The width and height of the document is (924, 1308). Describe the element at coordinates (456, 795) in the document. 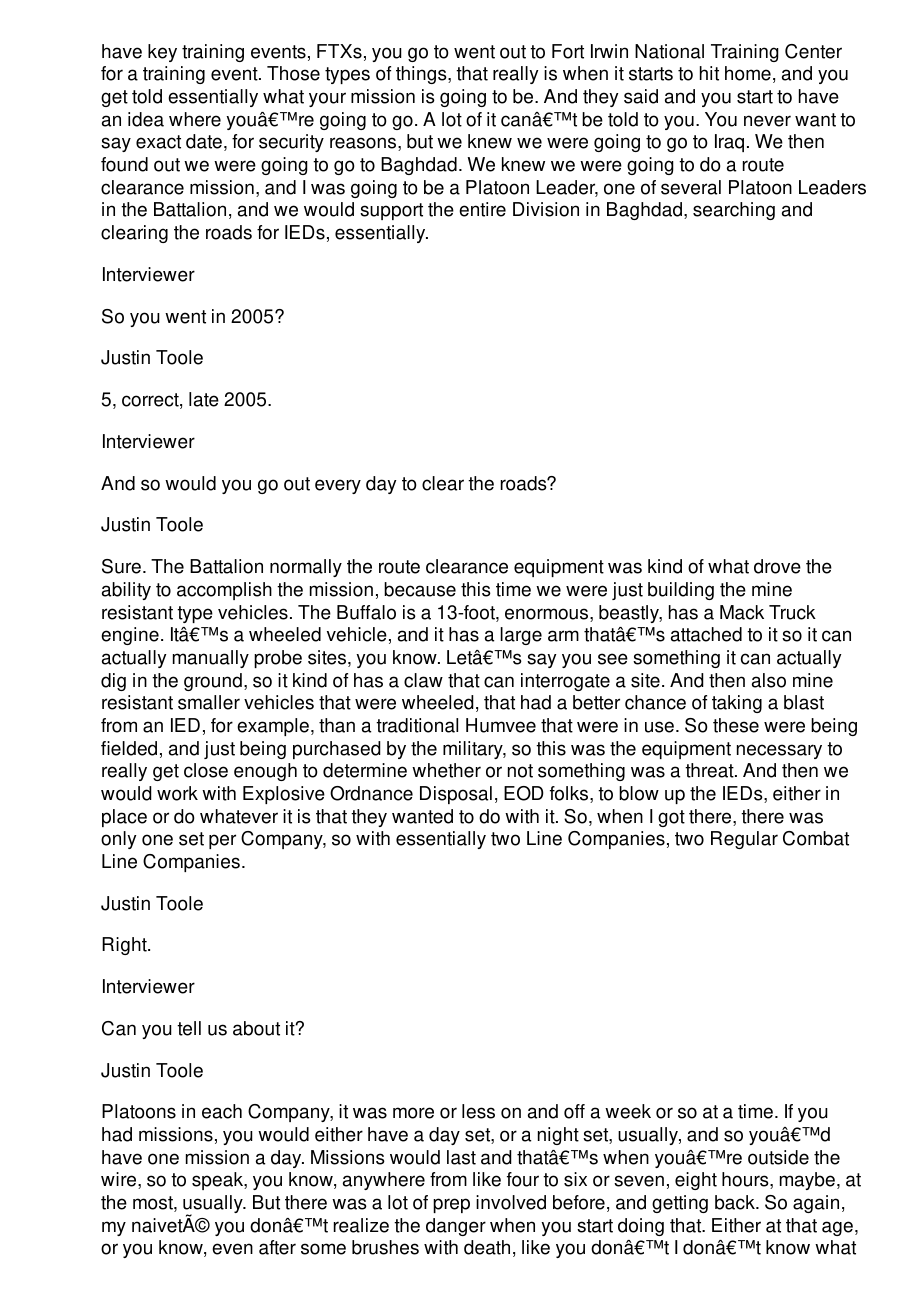

I see `Disposal` at that location.
